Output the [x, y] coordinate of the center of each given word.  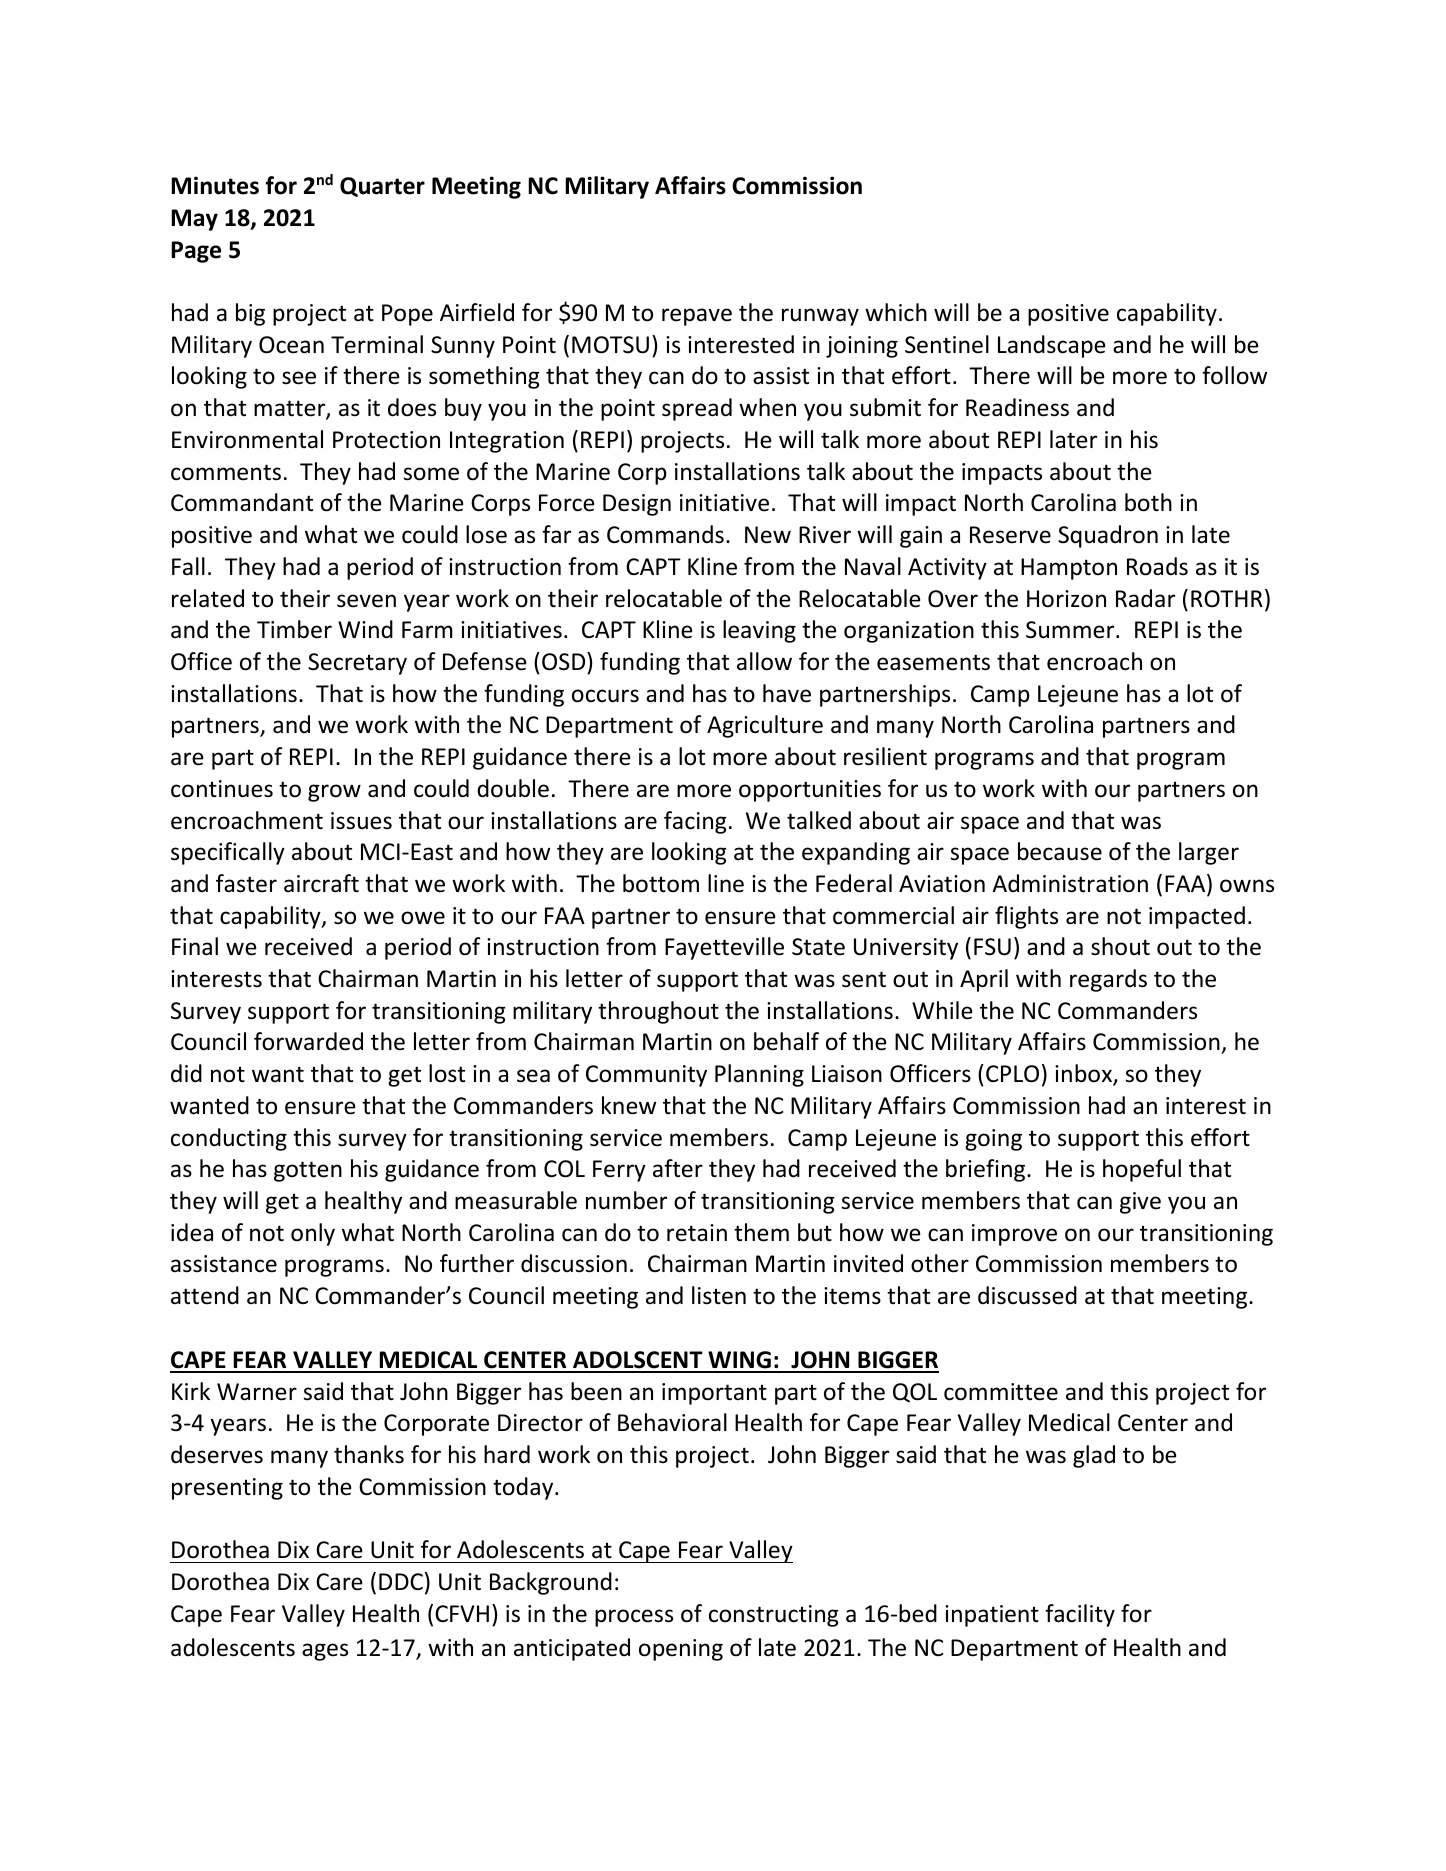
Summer [1071, 630]
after [678, 1168]
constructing [774, 1616]
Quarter [382, 187]
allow [764, 661]
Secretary [357, 664]
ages [325, 1652]
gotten [308, 1171]
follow [1234, 375]
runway [820, 317]
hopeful [1142, 1170]
